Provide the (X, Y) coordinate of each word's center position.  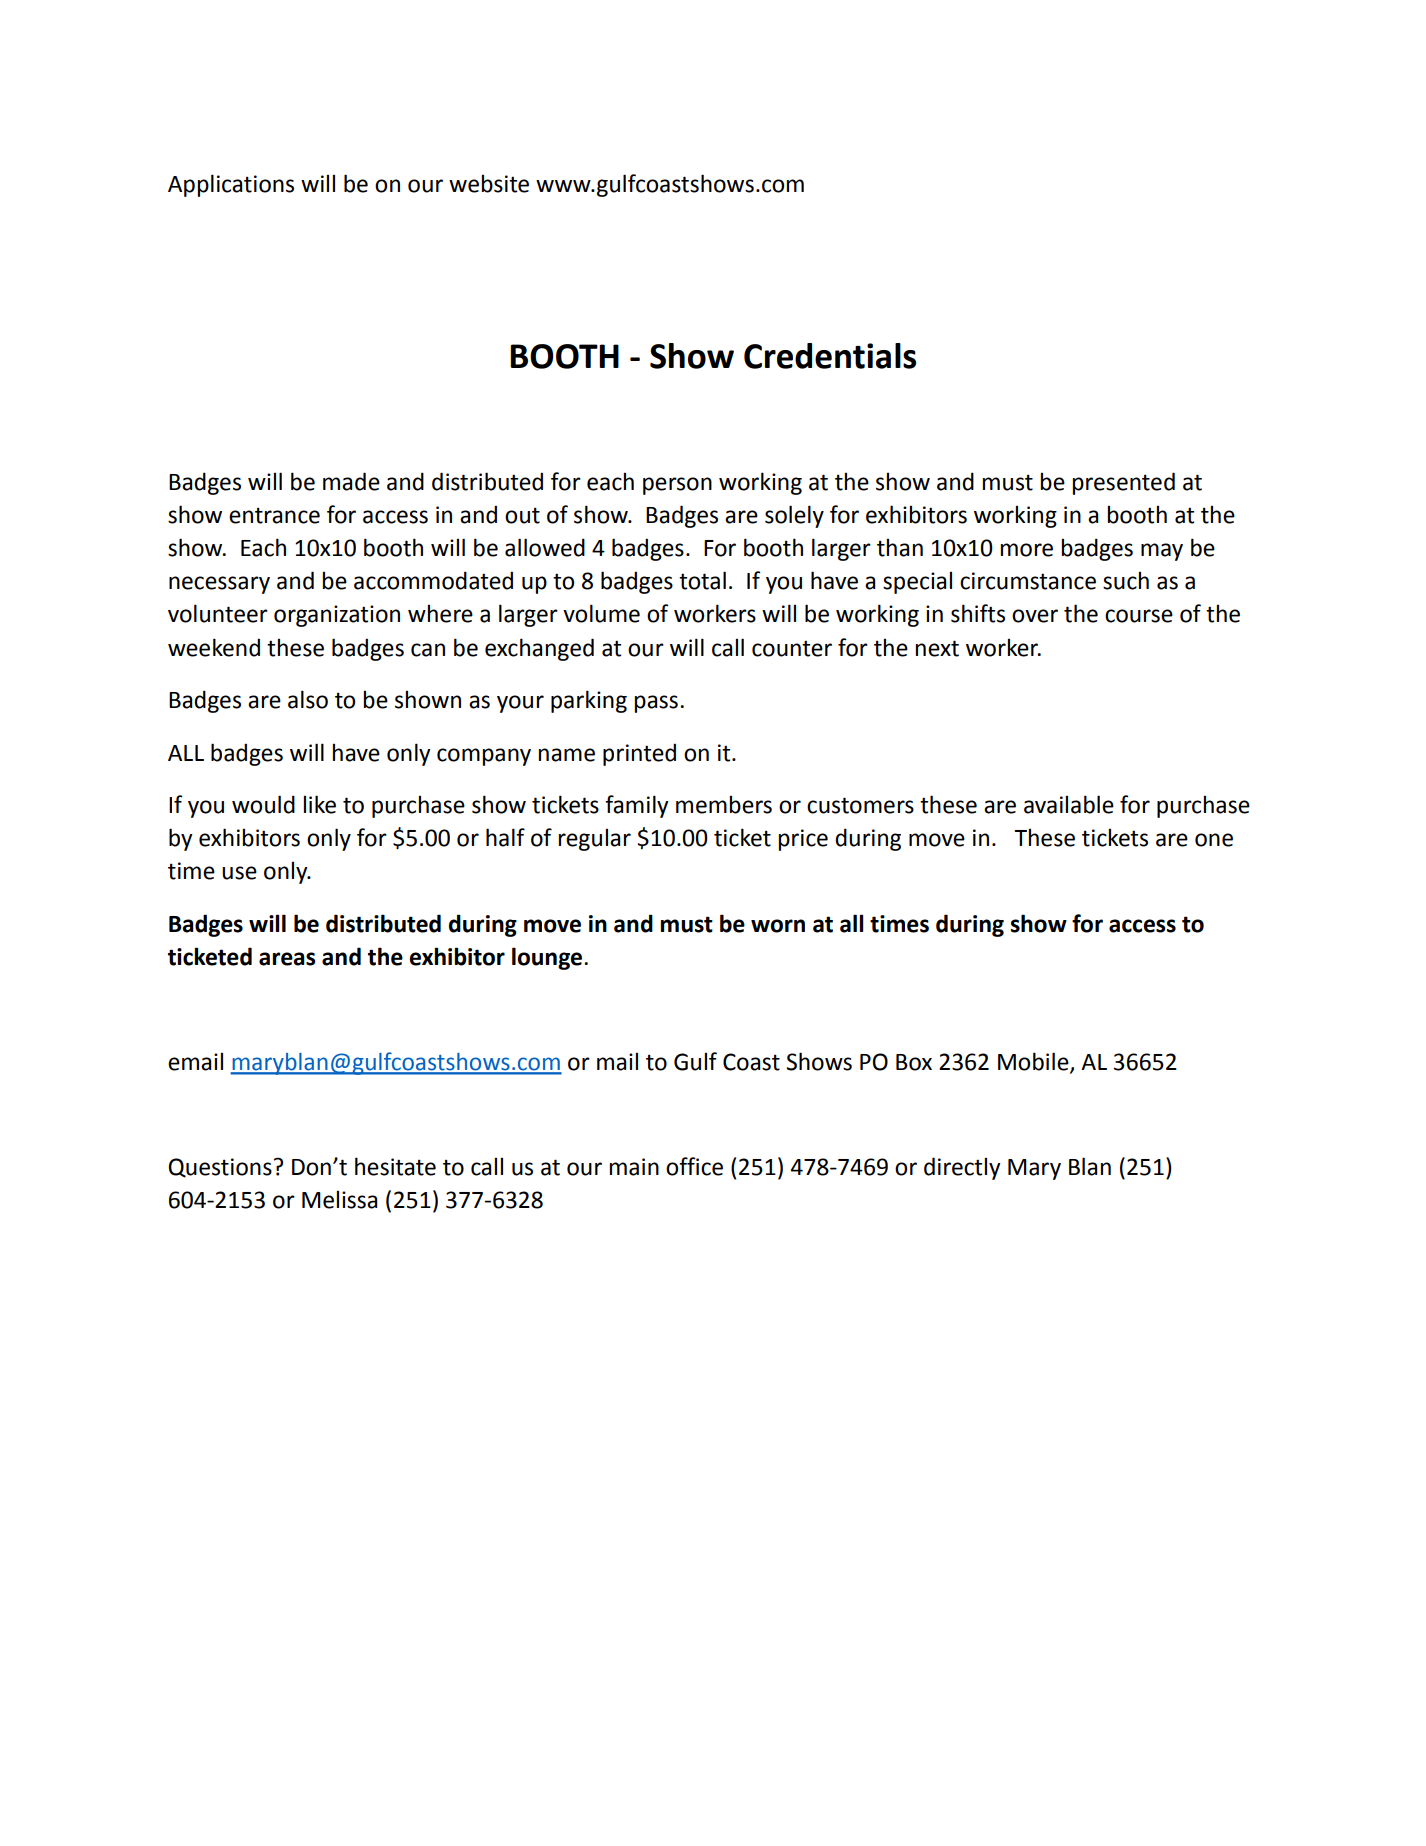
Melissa (339, 1200)
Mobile (1034, 1062)
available (1069, 804)
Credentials (830, 356)
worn (778, 926)
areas (287, 959)
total (702, 580)
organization (337, 616)
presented (1123, 483)
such (1126, 581)
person (677, 486)
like (319, 804)
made (351, 481)
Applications (231, 185)
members (724, 805)
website (489, 184)
